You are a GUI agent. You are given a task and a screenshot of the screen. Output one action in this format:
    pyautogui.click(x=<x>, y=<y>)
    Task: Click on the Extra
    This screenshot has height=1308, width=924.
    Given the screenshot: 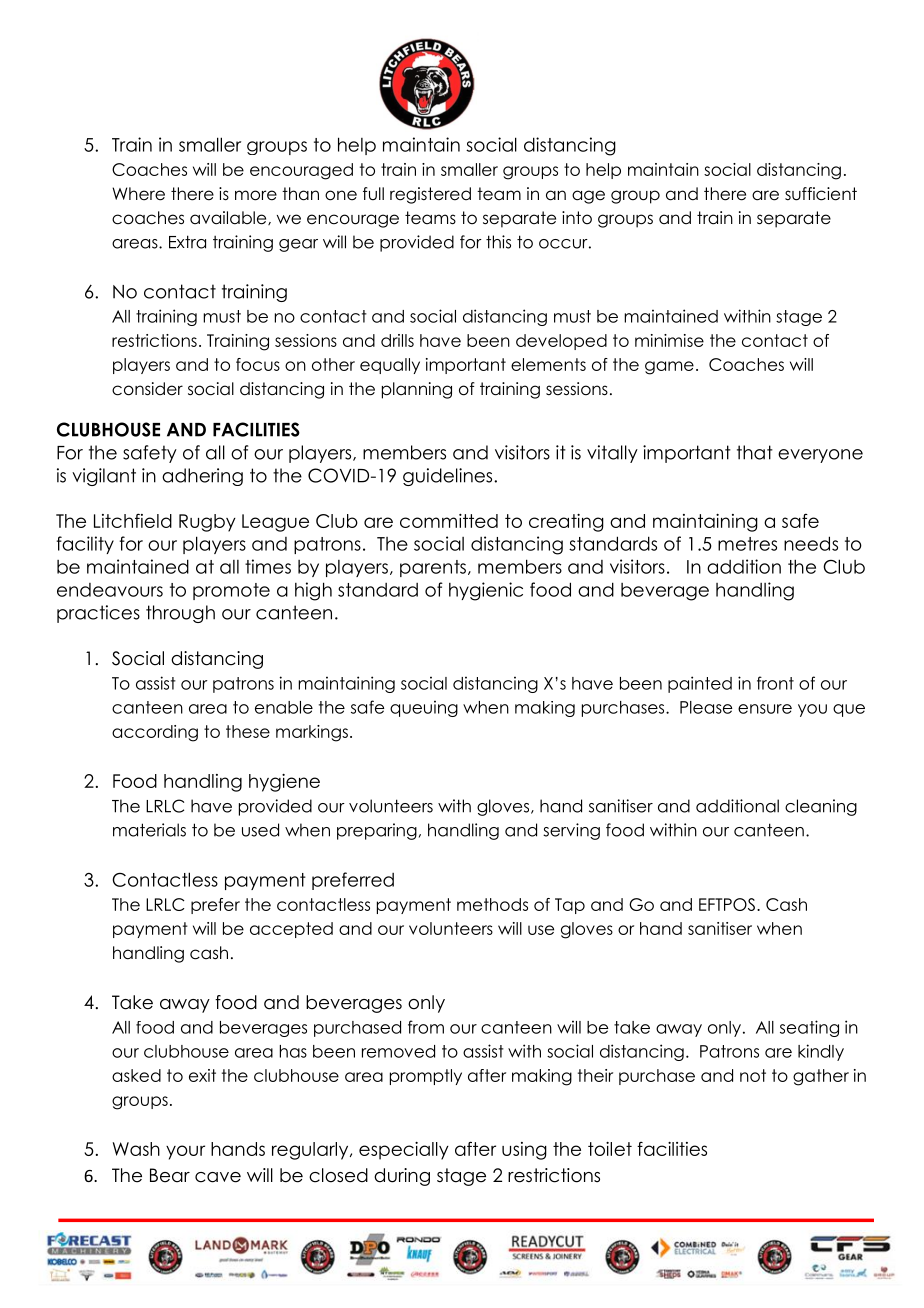 What is the action you would take?
    pyautogui.click(x=187, y=242)
